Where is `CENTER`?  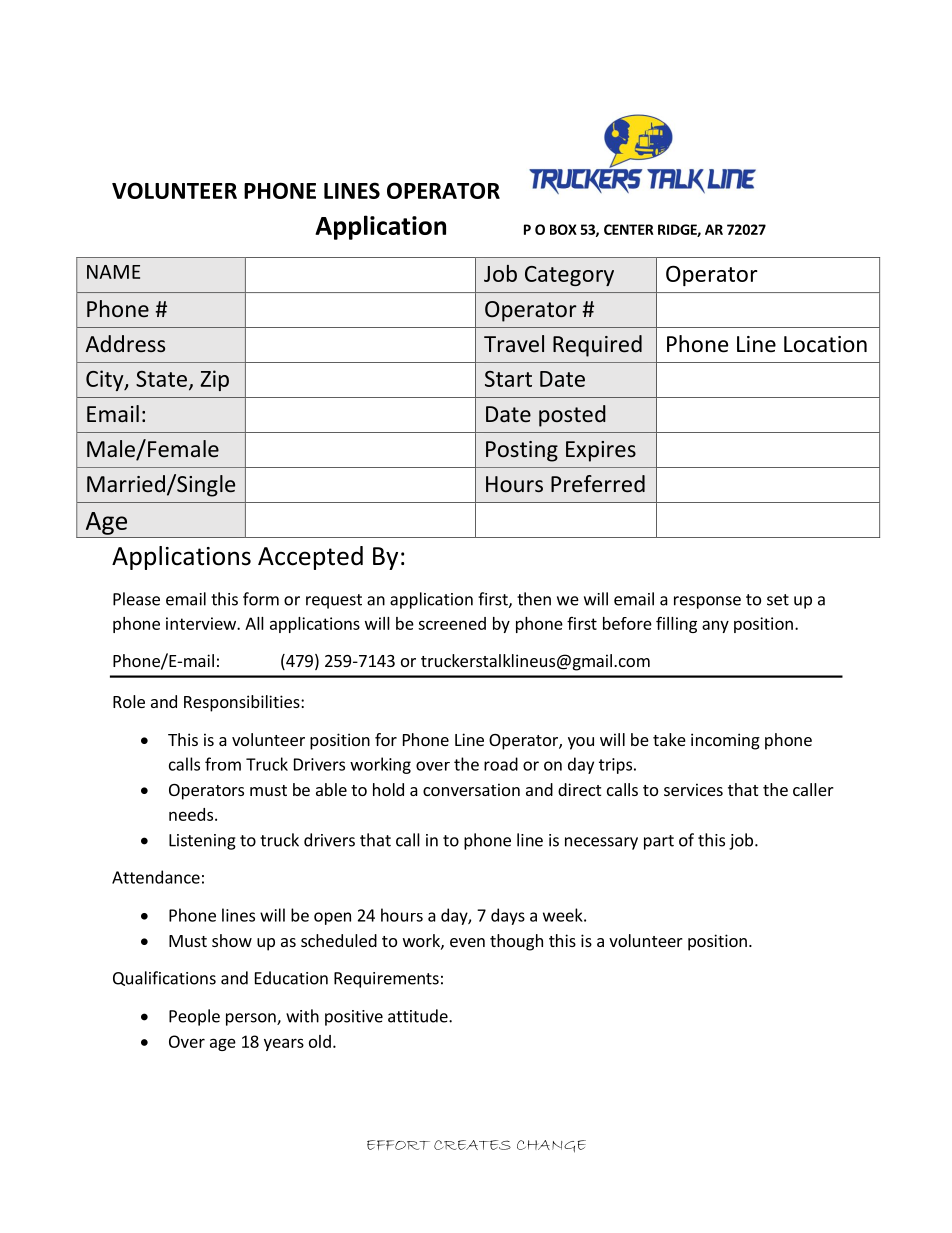
CENTER is located at coordinates (629, 229).
